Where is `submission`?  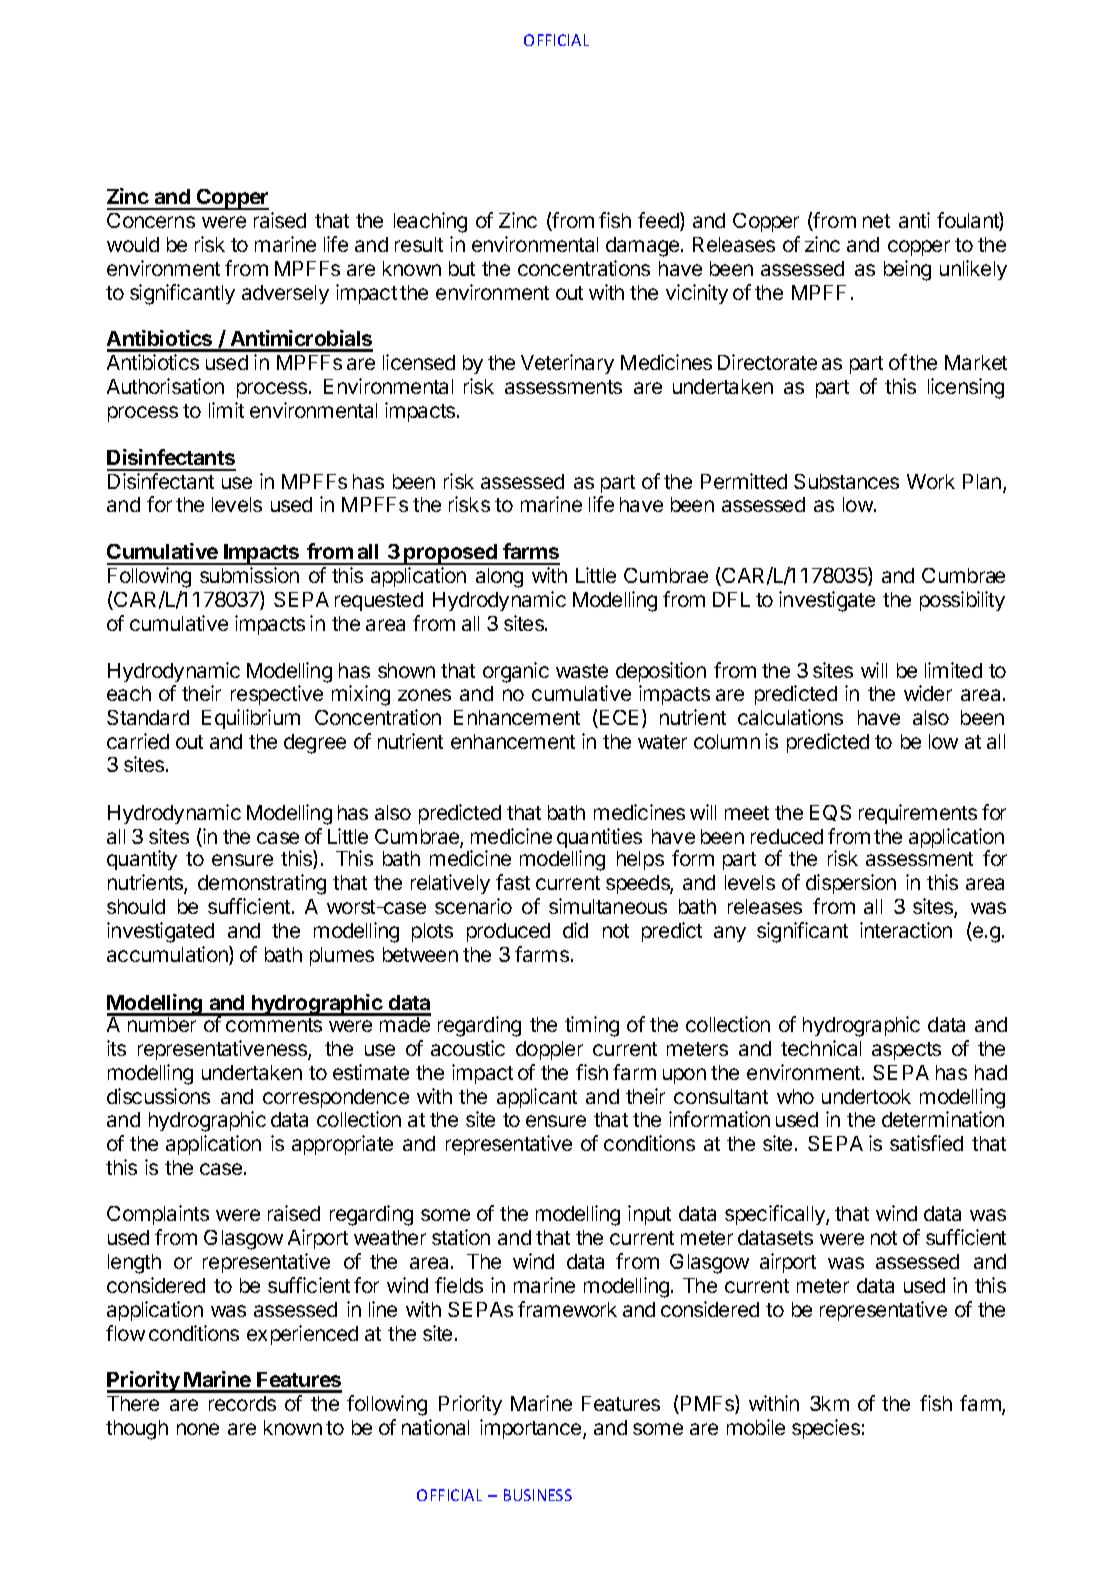 submission is located at coordinates (249, 575).
